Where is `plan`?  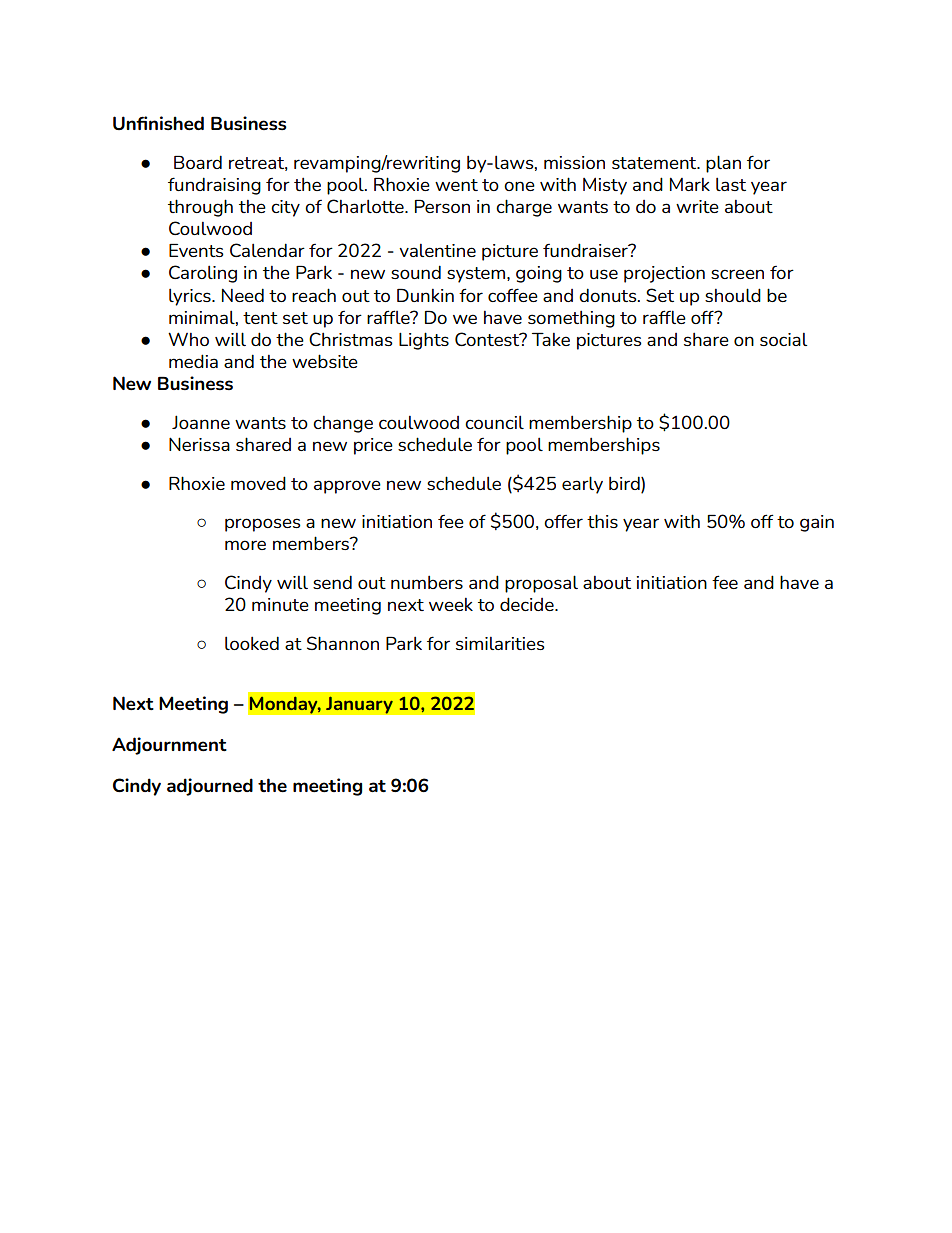
plan is located at coordinates (723, 164).
